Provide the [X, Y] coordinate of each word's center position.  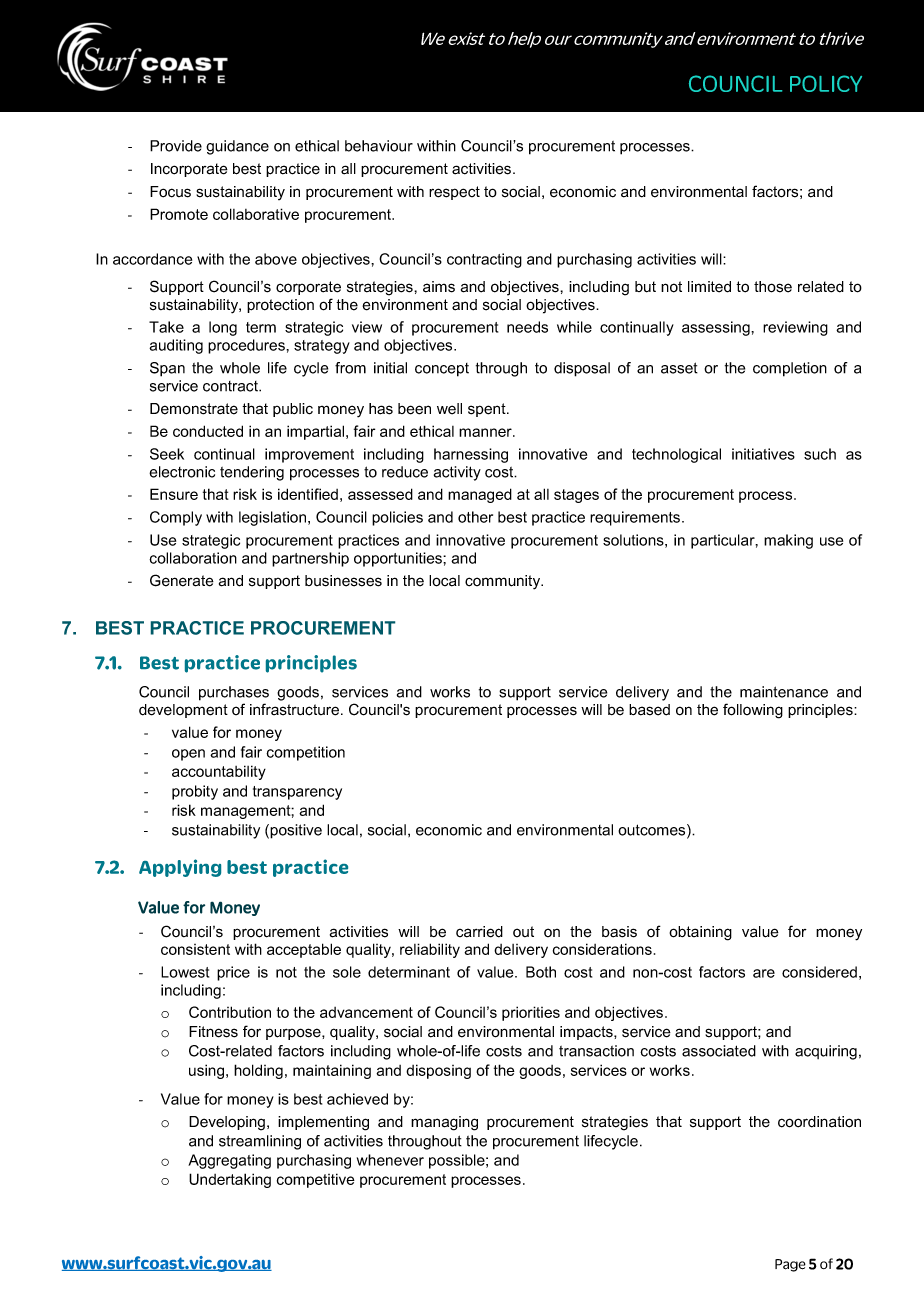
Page [790, 1265]
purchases [234, 693]
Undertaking [230, 1180]
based [649, 710]
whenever [390, 1160]
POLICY [826, 83]
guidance [237, 147]
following [753, 711]
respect [454, 193]
